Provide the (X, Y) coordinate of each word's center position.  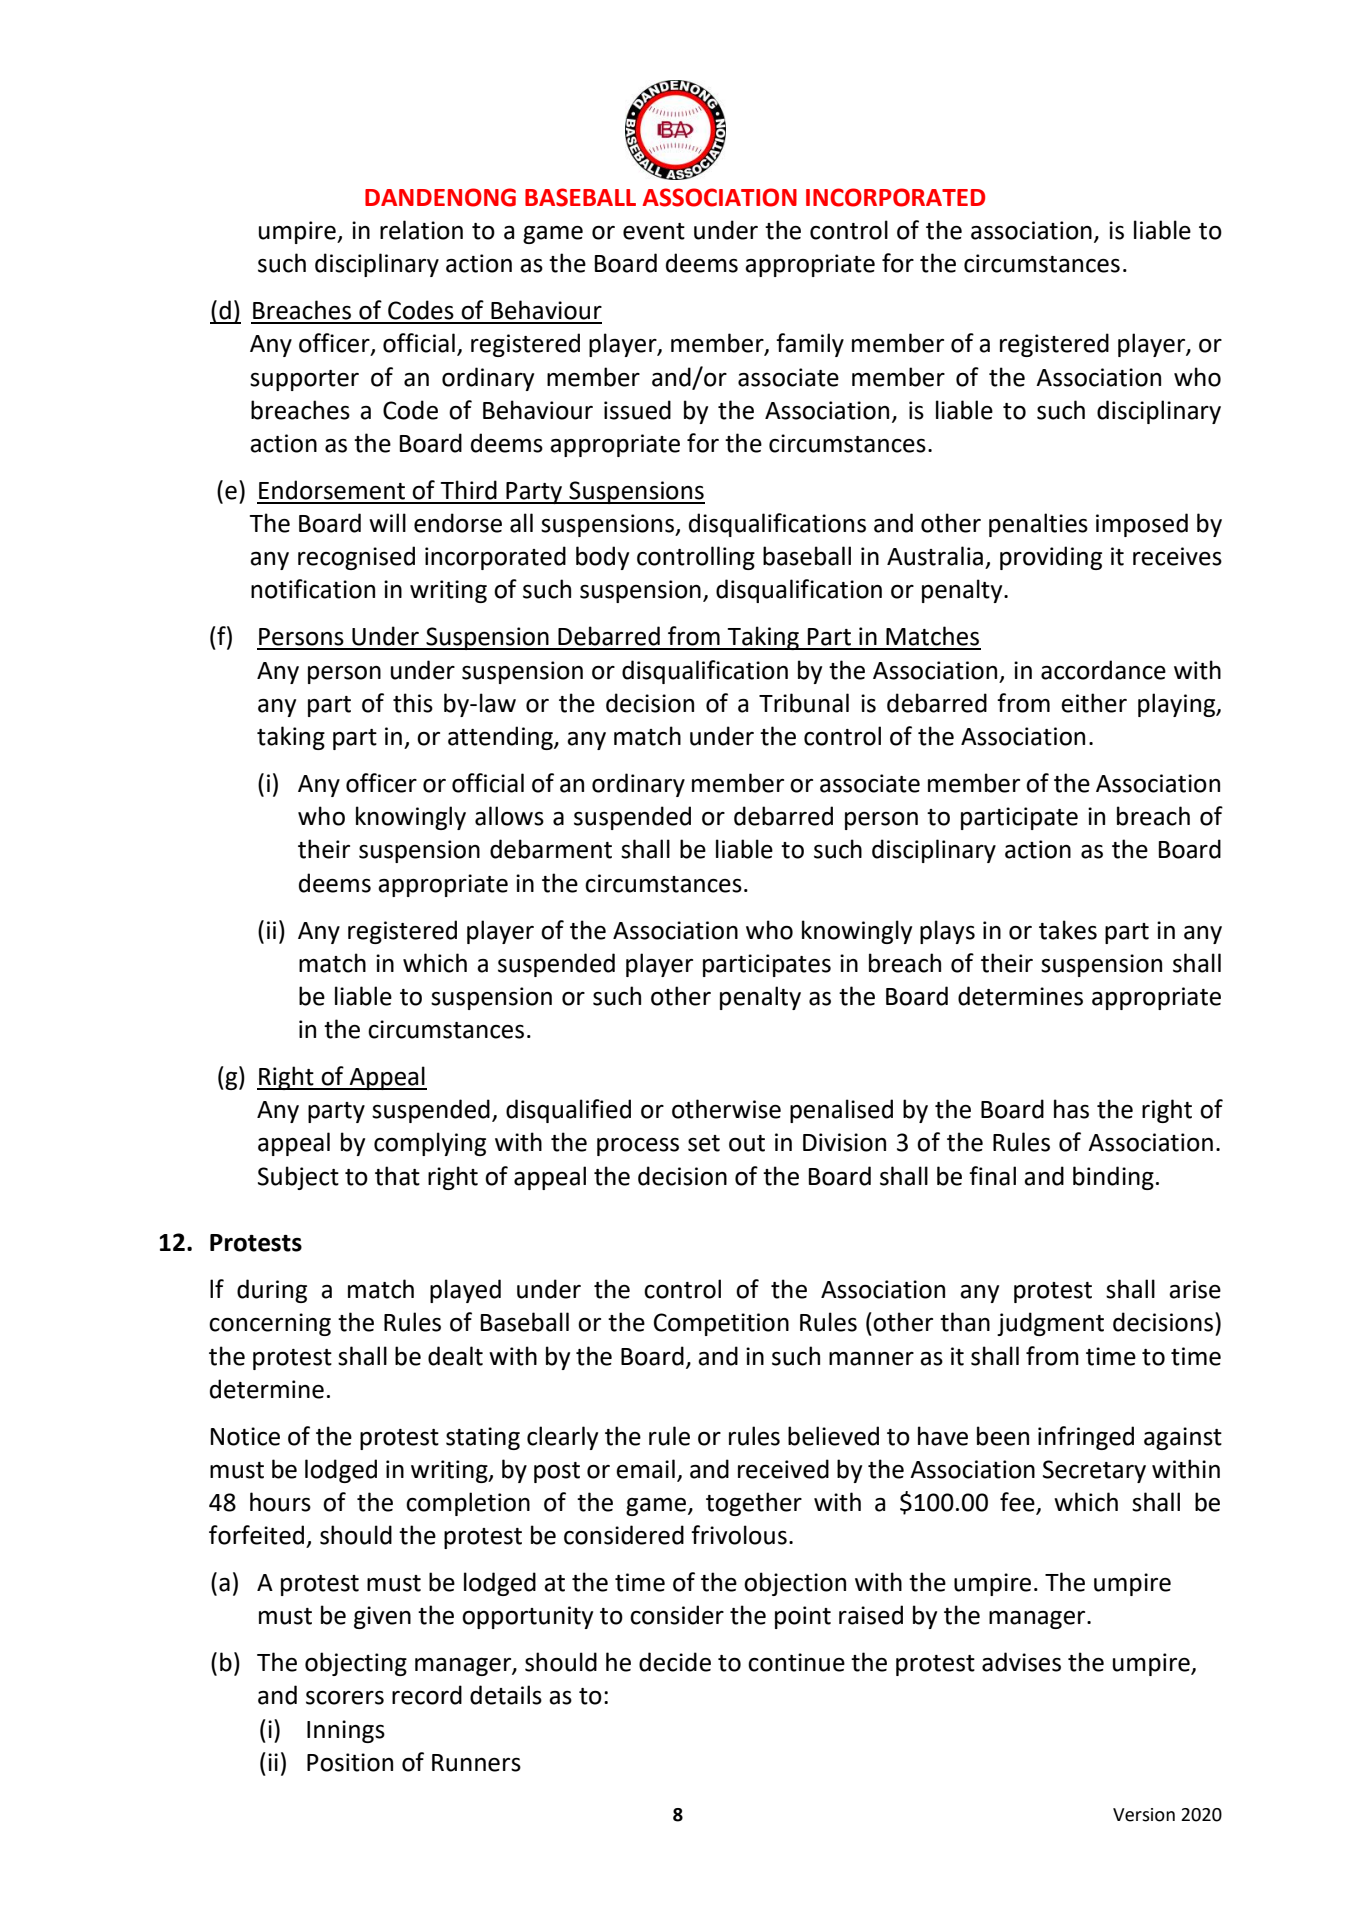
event (654, 231)
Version (1144, 1815)
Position (350, 1762)
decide (675, 1662)
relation (421, 230)
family (810, 345)
